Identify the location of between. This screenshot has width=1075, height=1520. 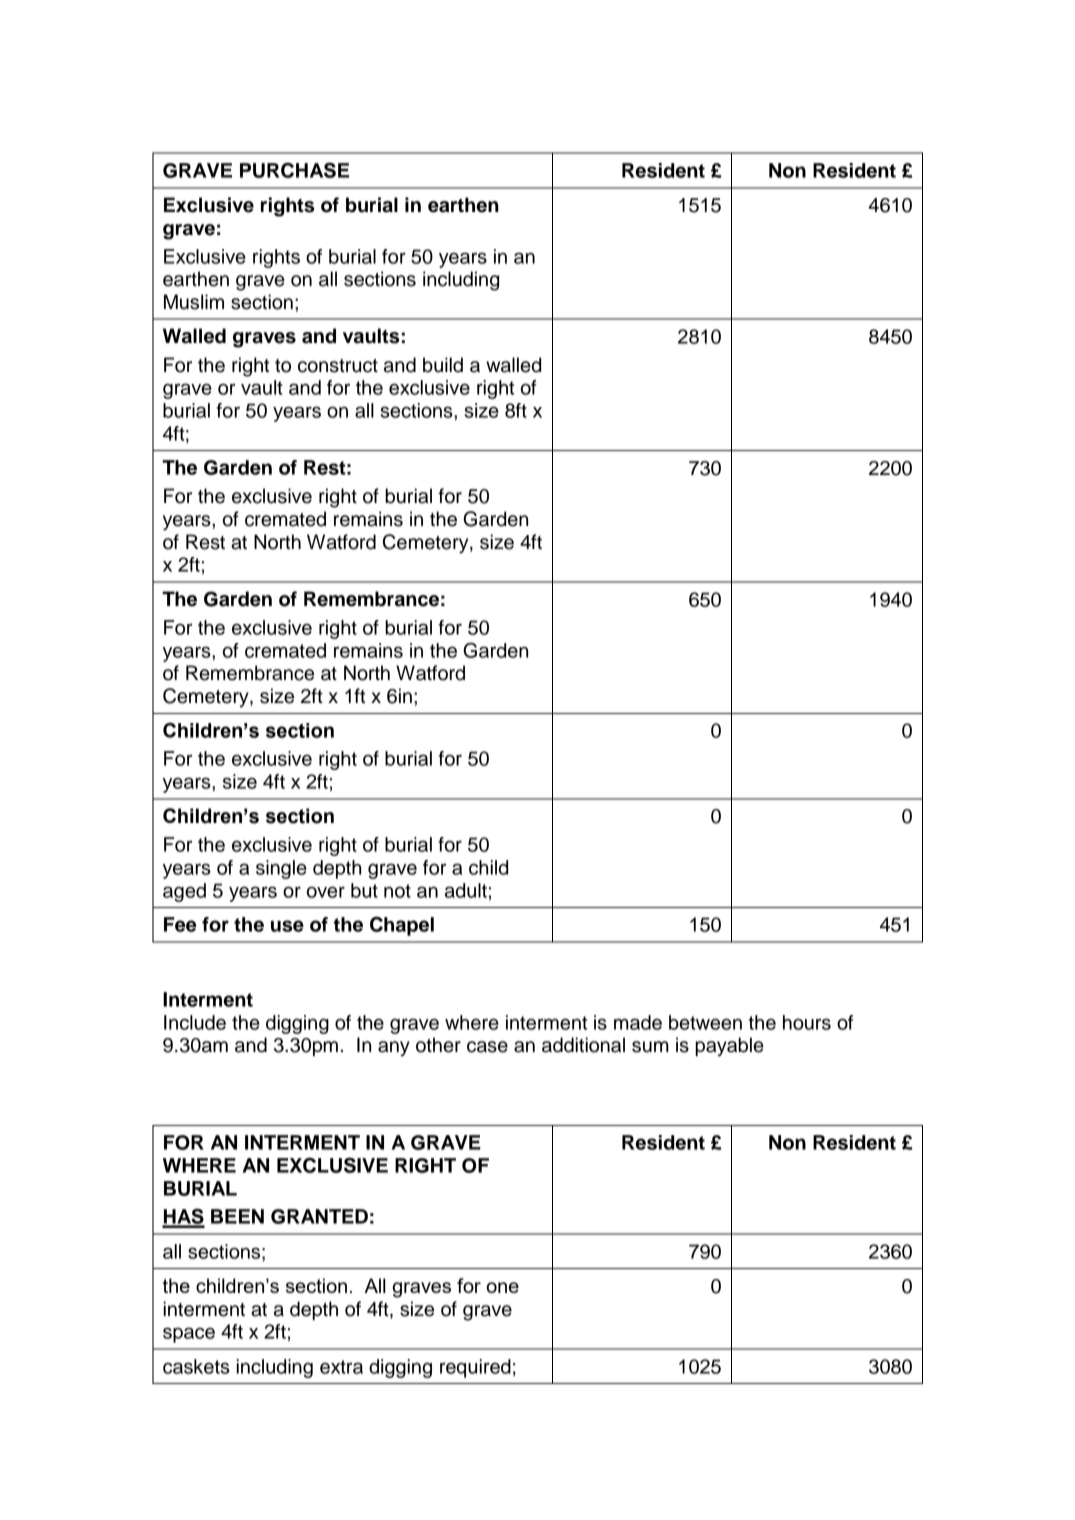
(705, 1022).
